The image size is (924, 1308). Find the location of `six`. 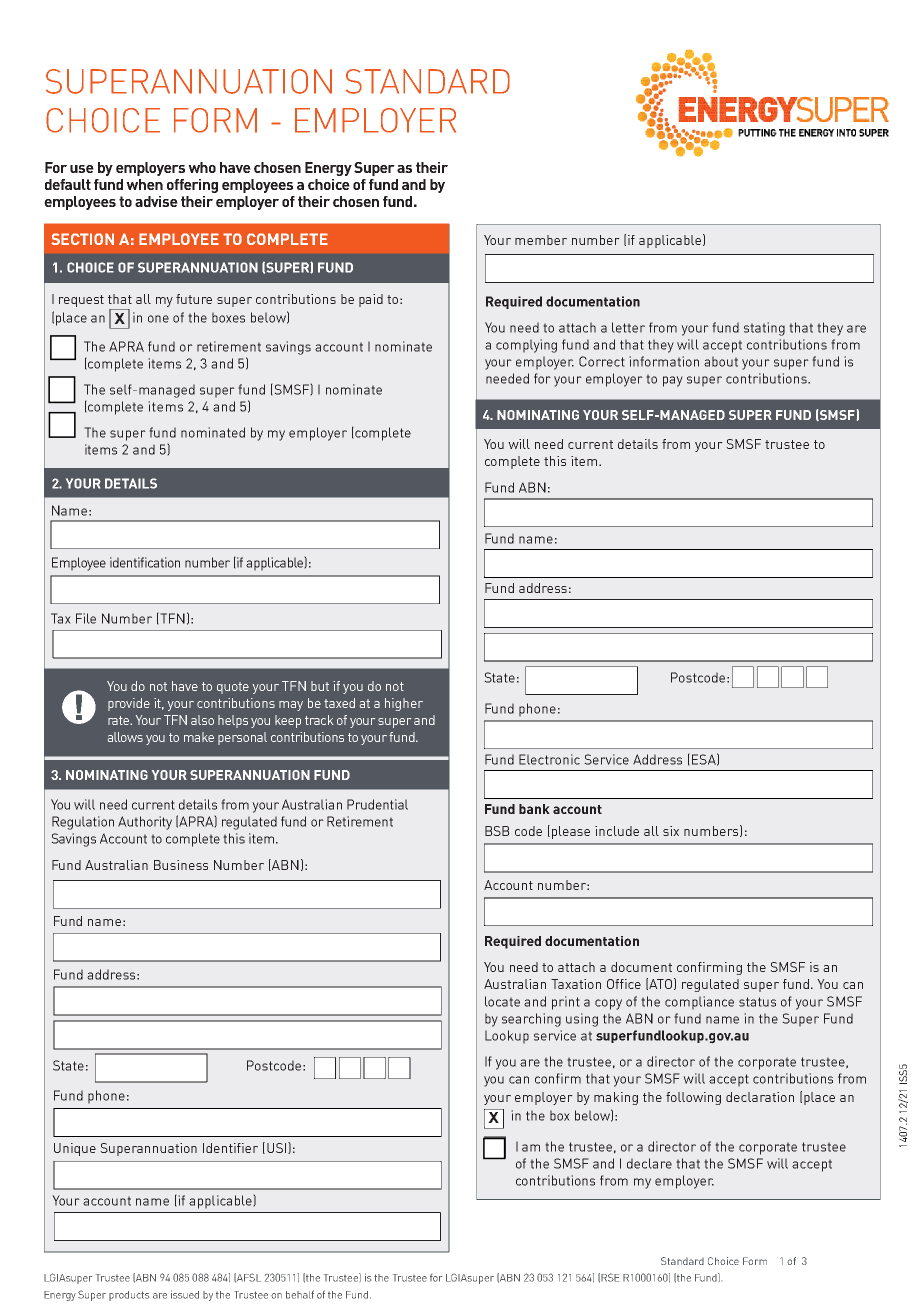

six is located at coordinates (671, 831).
